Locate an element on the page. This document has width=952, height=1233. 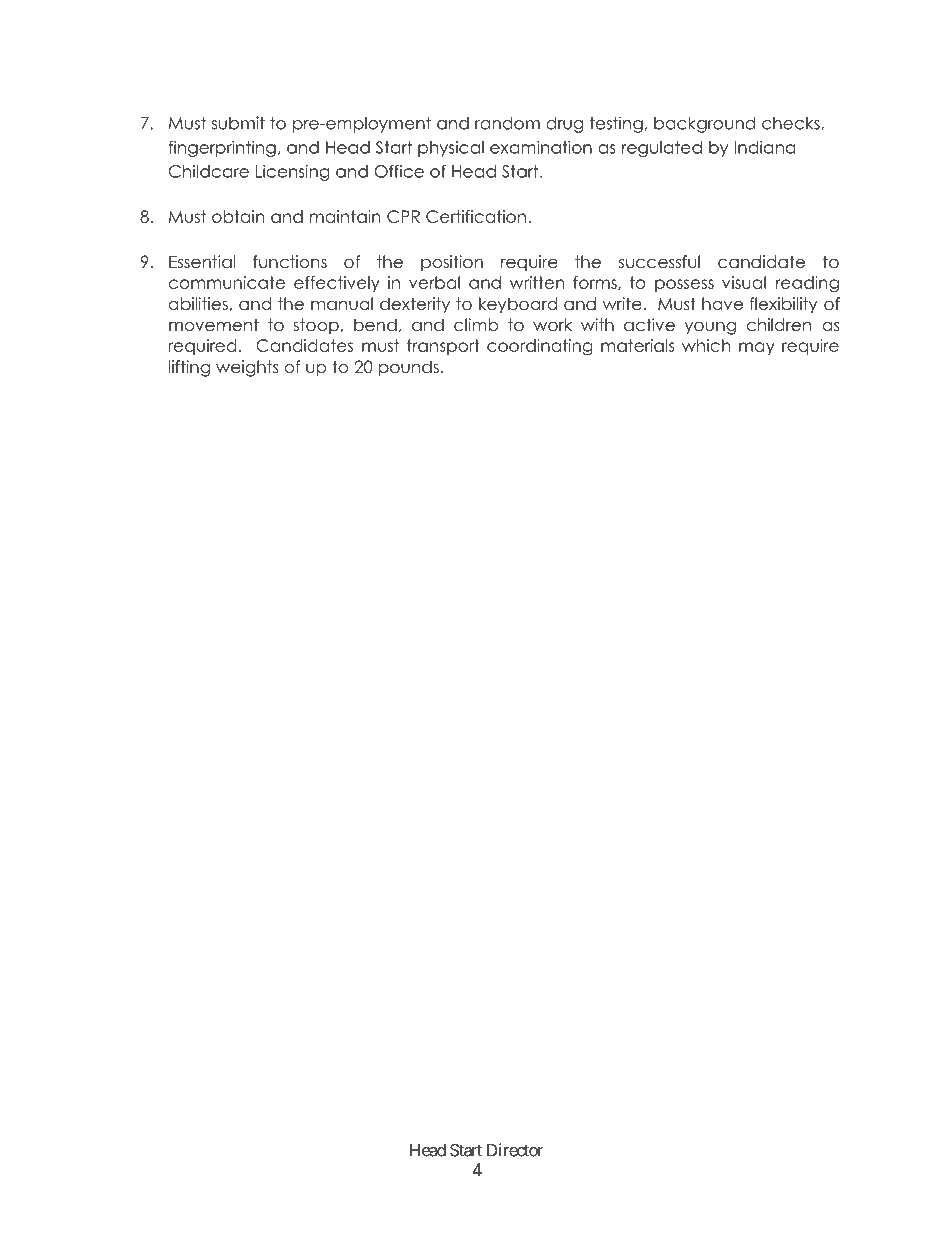
Indiana is located at coordinates (765, 147).
